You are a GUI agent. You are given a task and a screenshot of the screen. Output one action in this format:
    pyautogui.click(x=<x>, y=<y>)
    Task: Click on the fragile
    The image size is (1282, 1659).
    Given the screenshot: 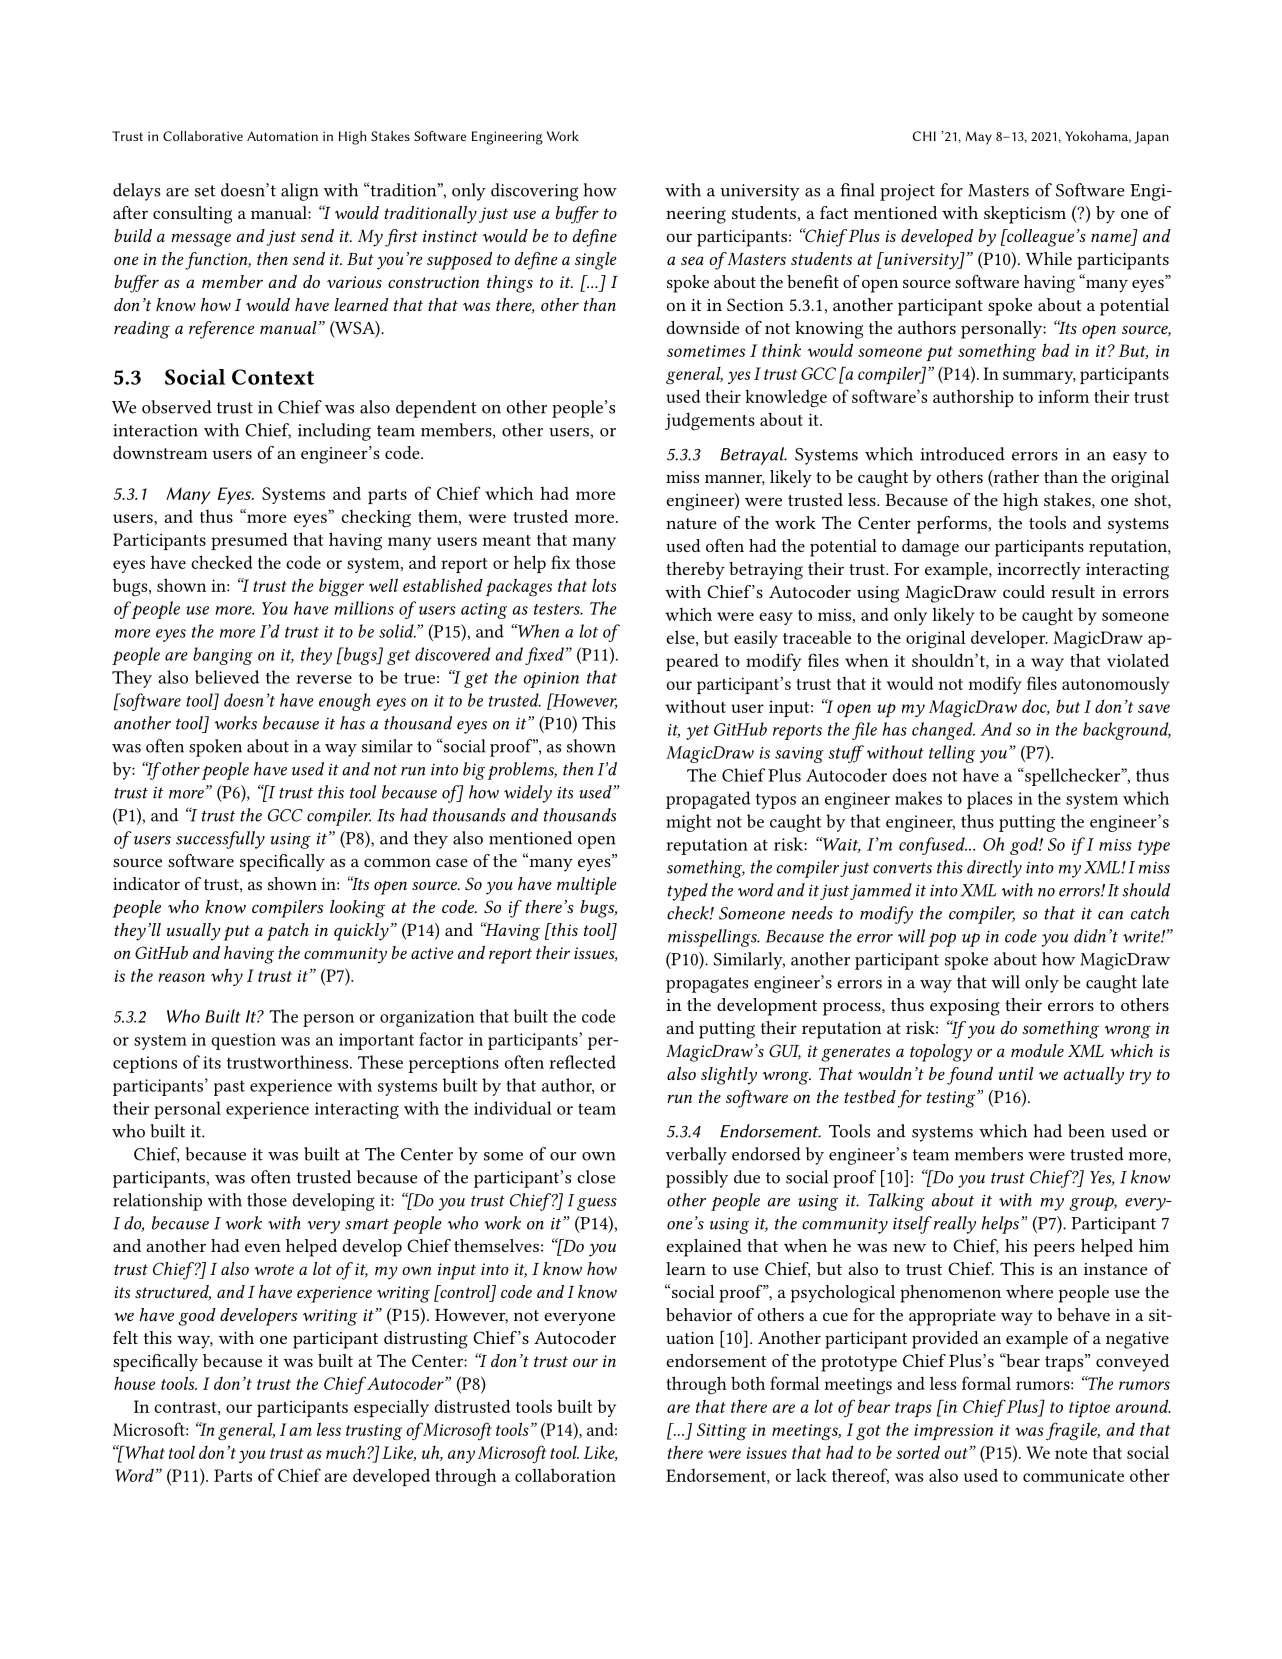 What is the action you would take?
    pyautogui.click(x=1073, y=1431)
